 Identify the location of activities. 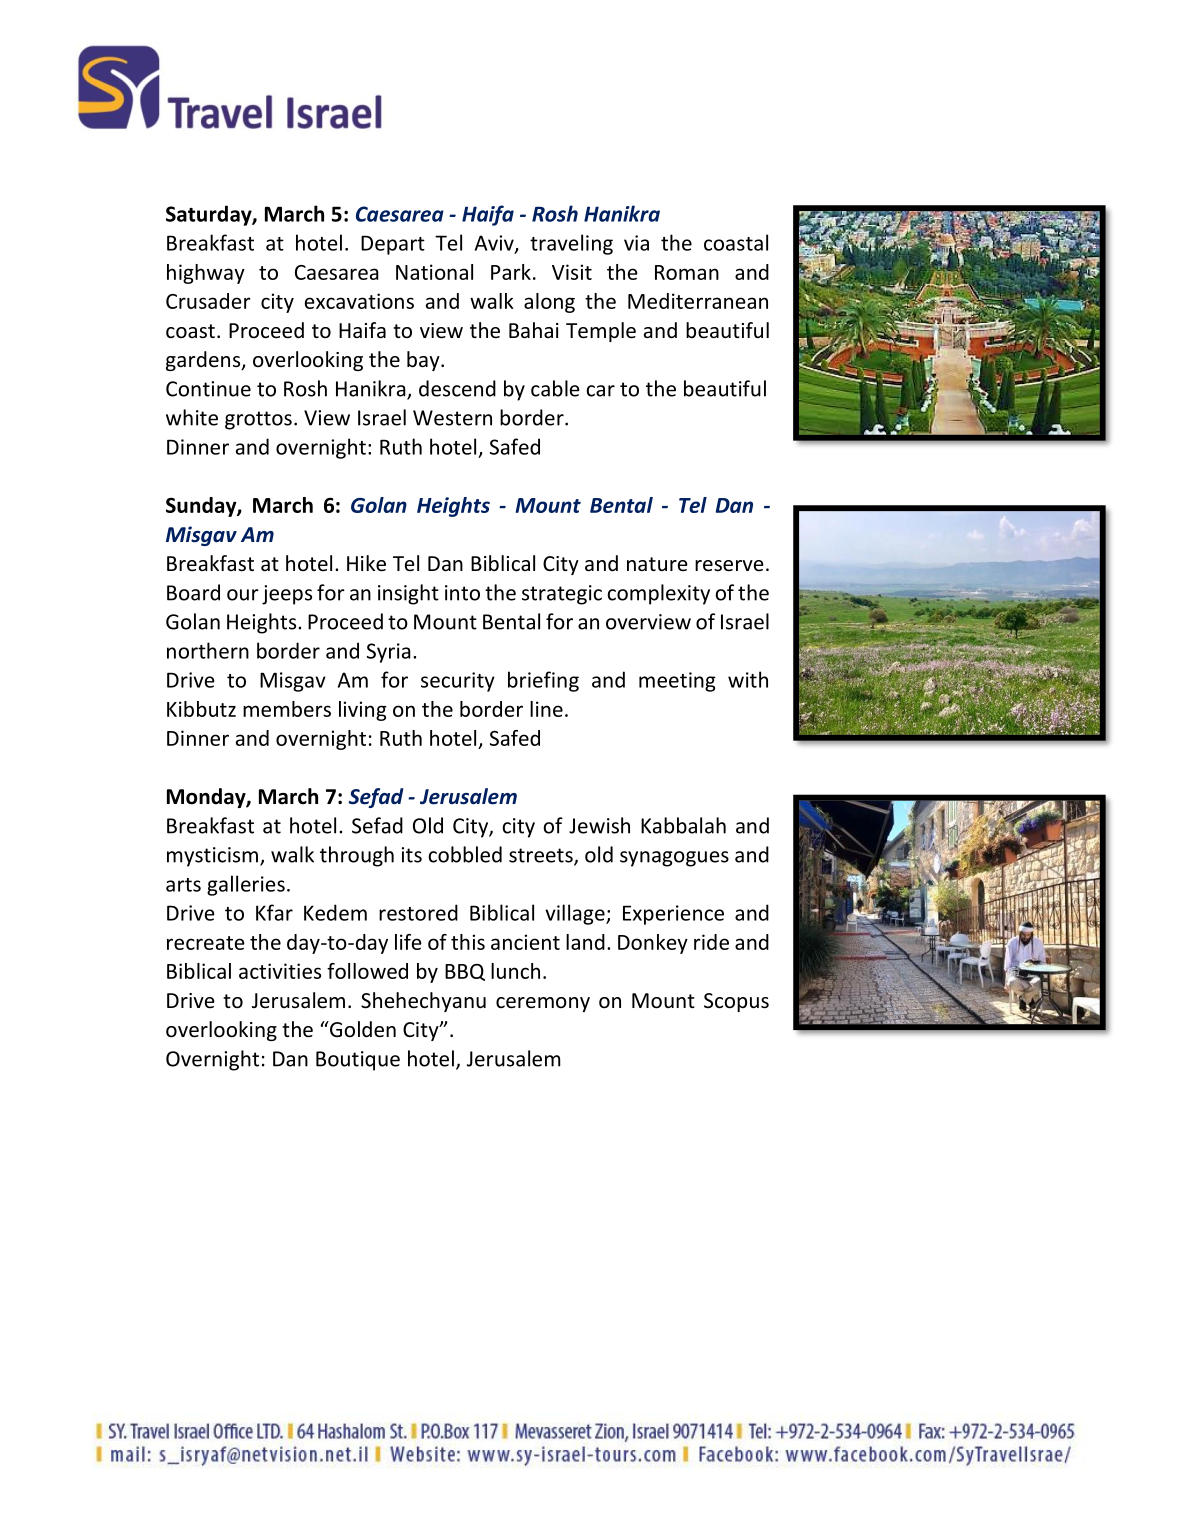
(280, 971).
